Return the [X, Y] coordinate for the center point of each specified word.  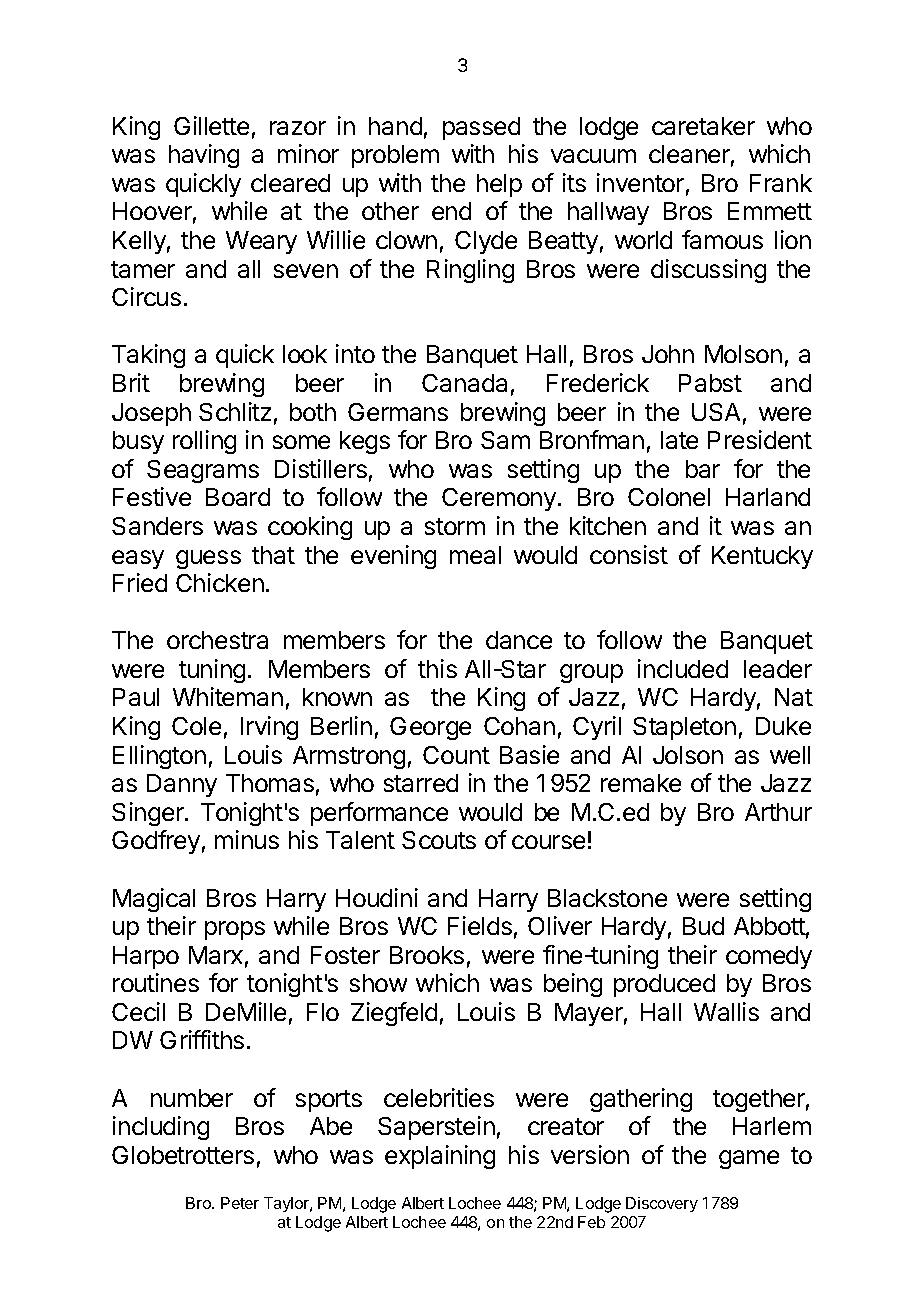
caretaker [703, 126]
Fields [480, 925]
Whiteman [228, 696]
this [437, 668]
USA [716, 412]
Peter [240, 1203]
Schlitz [235, 411]
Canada [464, 383]
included [683, 668]
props [235, 930]
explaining [440, 1157]
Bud [703, 926]
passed [481, 128]
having [204, 156]
